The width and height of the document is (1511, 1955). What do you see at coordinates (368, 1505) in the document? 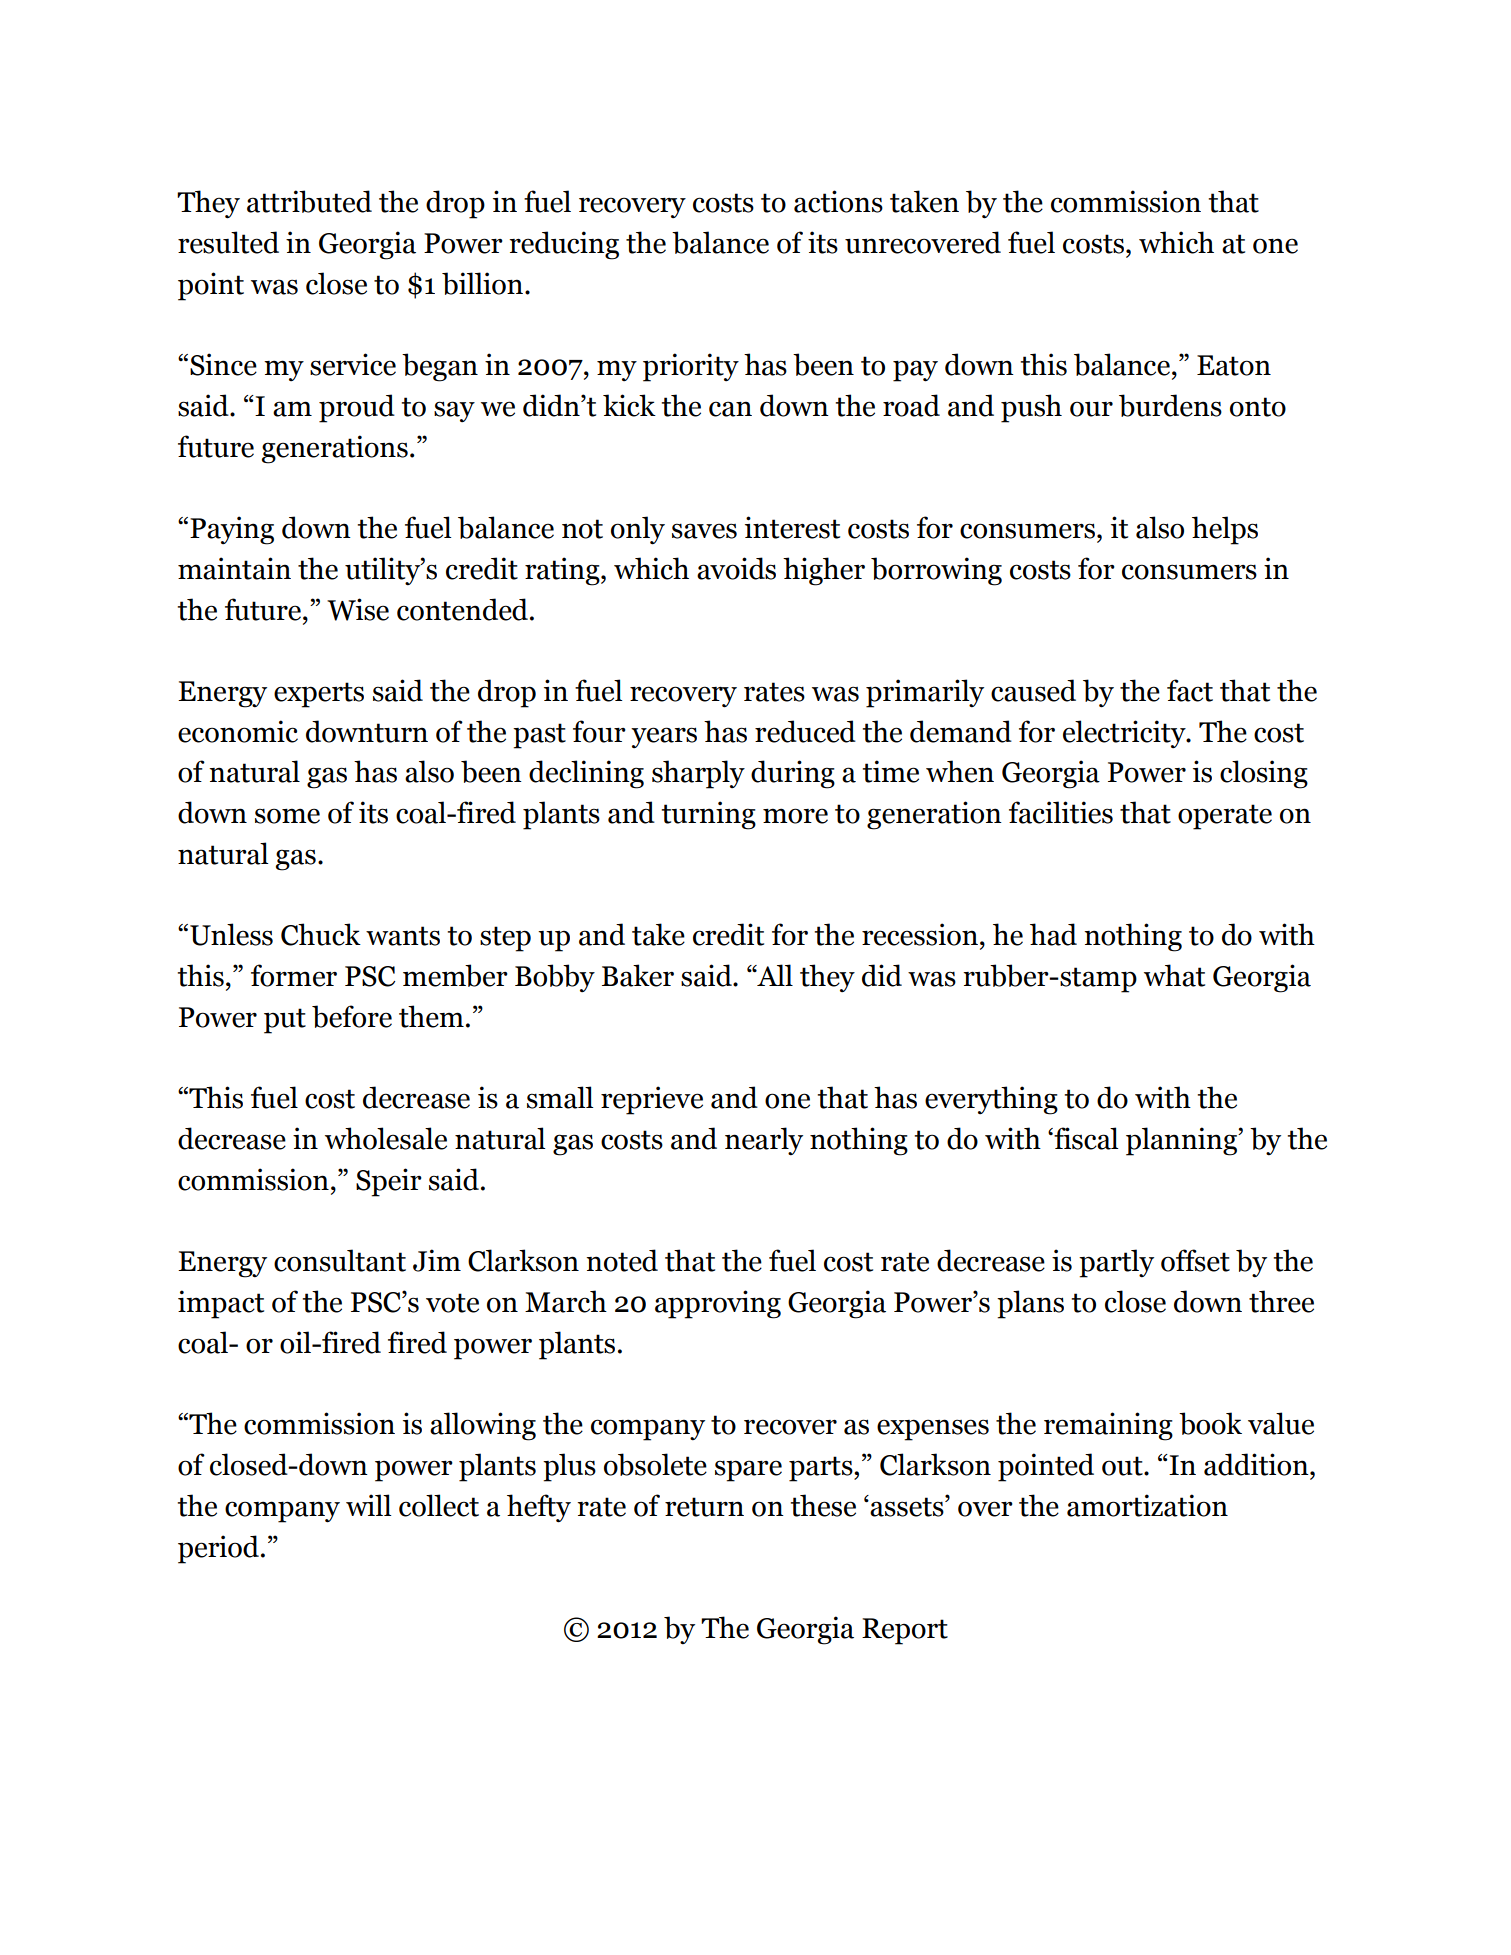
I see `will` at bounding box center [368, 1505].
